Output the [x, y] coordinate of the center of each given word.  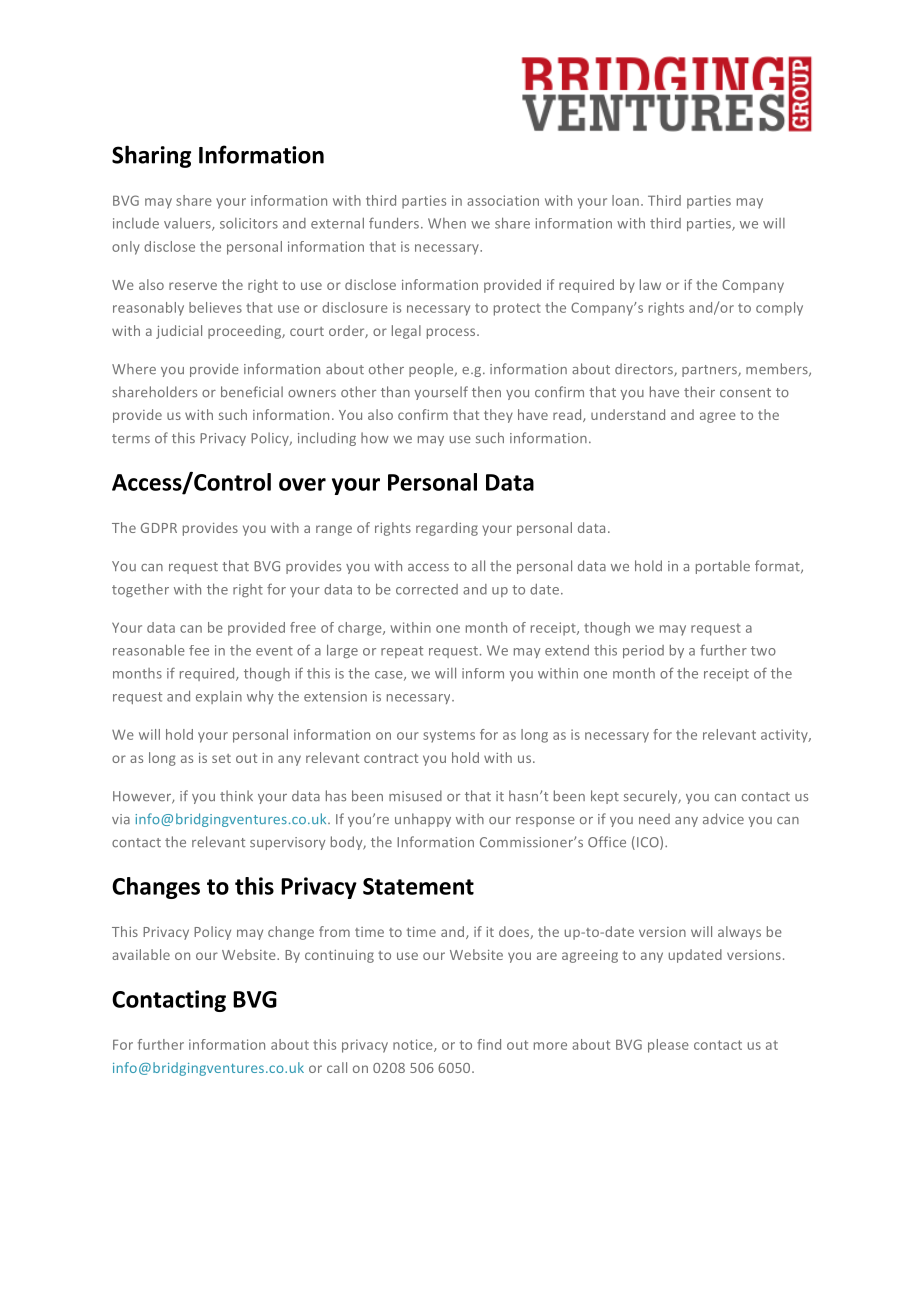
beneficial [252, 392]
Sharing [151, 156]
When [447, 223]
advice [723, 819]
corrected [427, 589]
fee [199, 650]
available [141, 954]
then [486, 392]
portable [723, 567]
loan [625, 200]
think [236, 796]
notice [414, 1045]
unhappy [423, 820]
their [699, 392]
